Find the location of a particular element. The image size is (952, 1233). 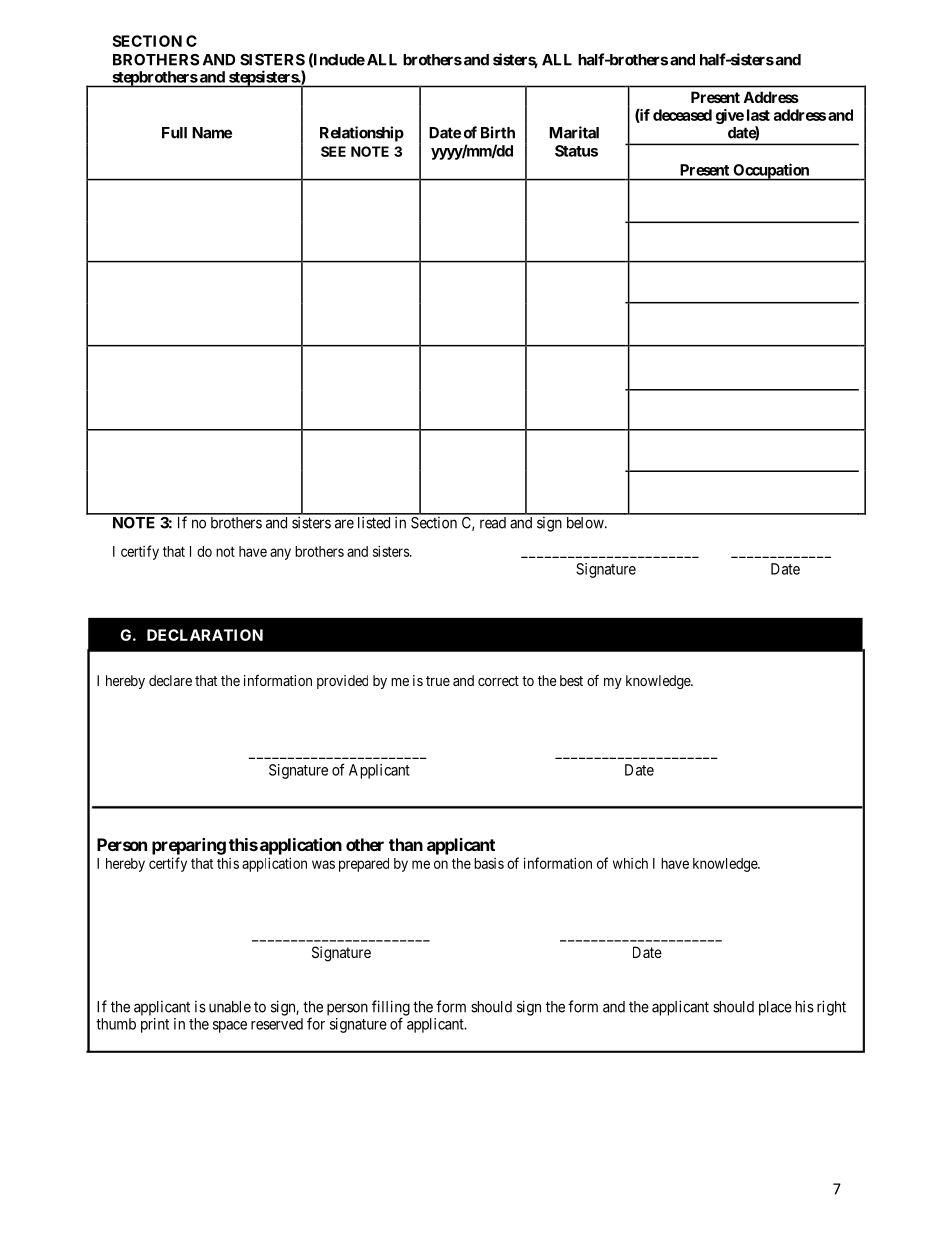

any is located at coordinates (280, 554).
